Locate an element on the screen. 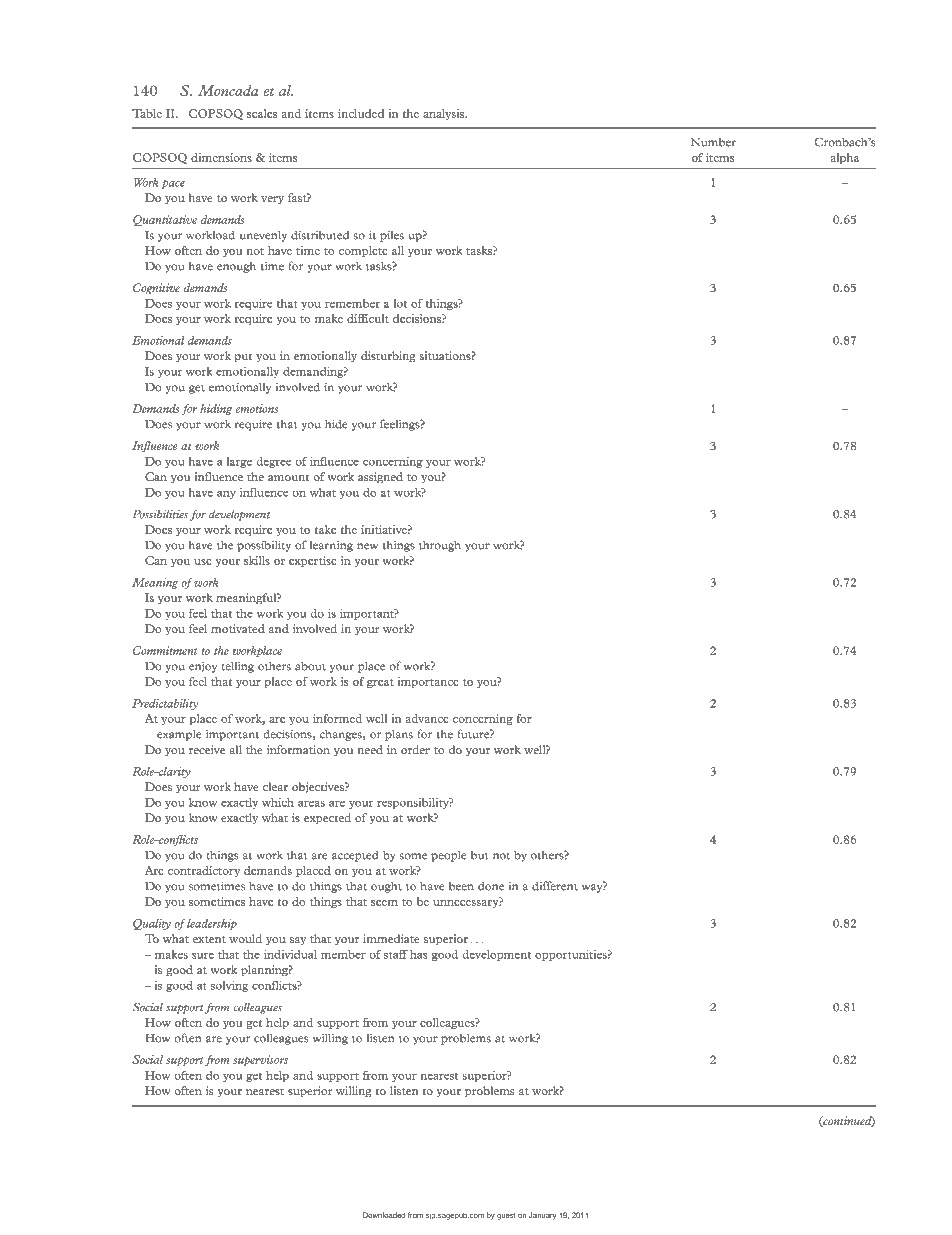 Image resolution: width=952 pixels, height=1235 pixels. supervisors is located at coordinates (260, 1060).
